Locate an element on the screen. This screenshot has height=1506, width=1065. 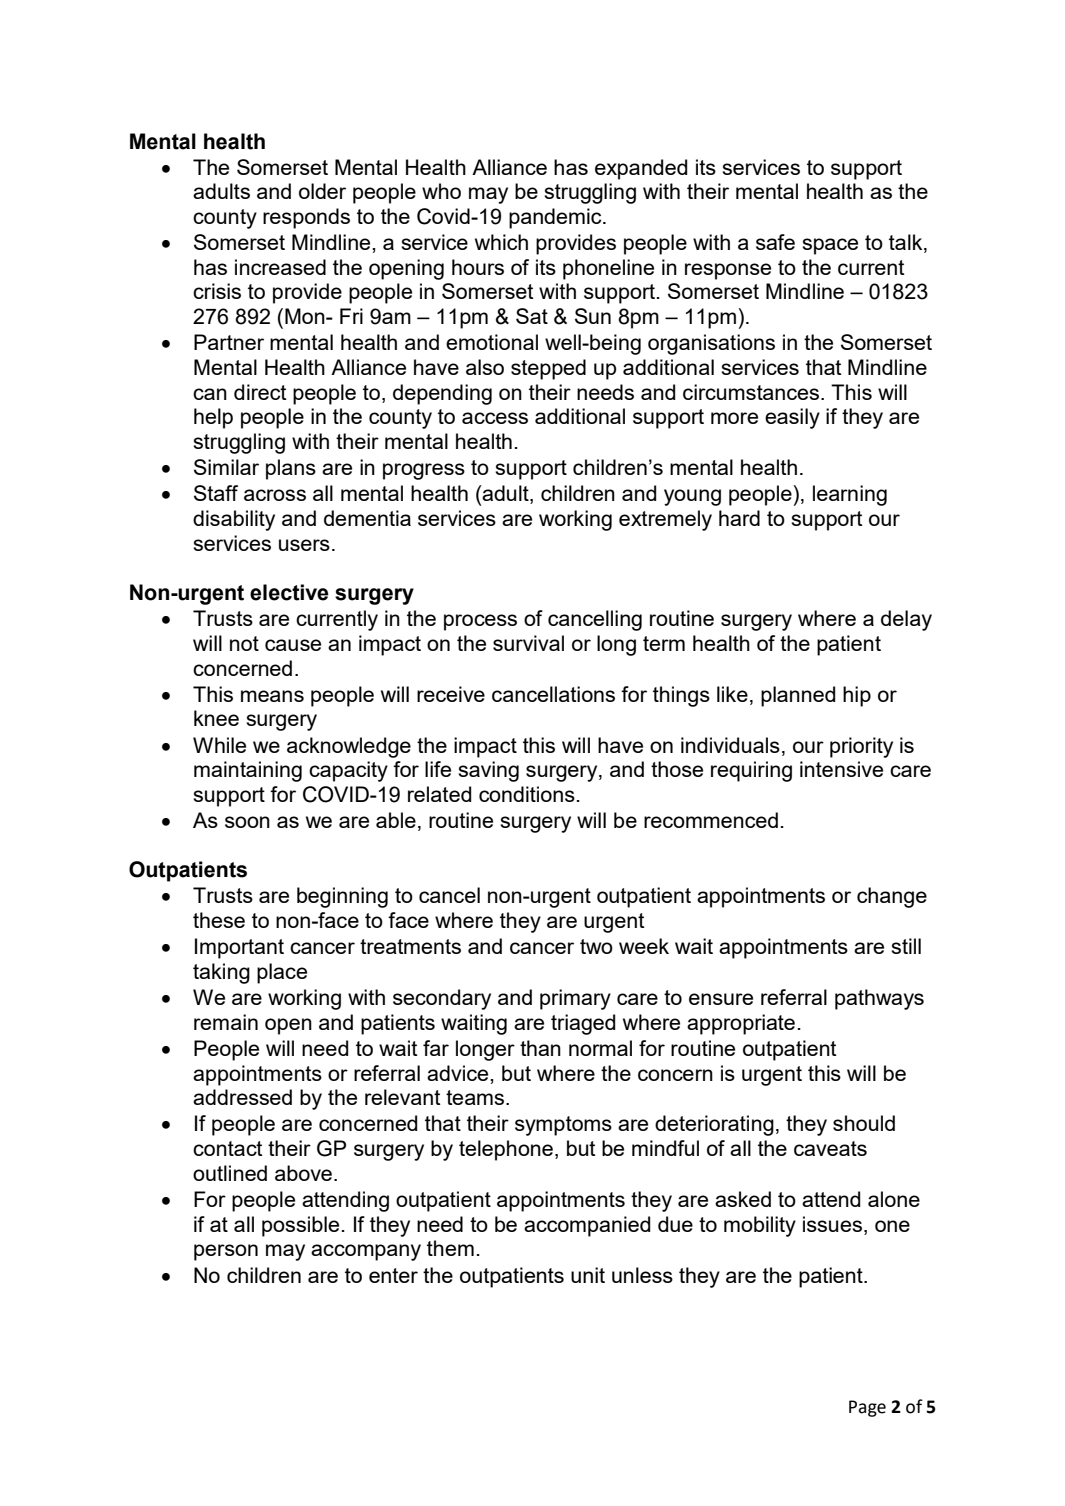
enter is located at coordinates (393, 1275).
